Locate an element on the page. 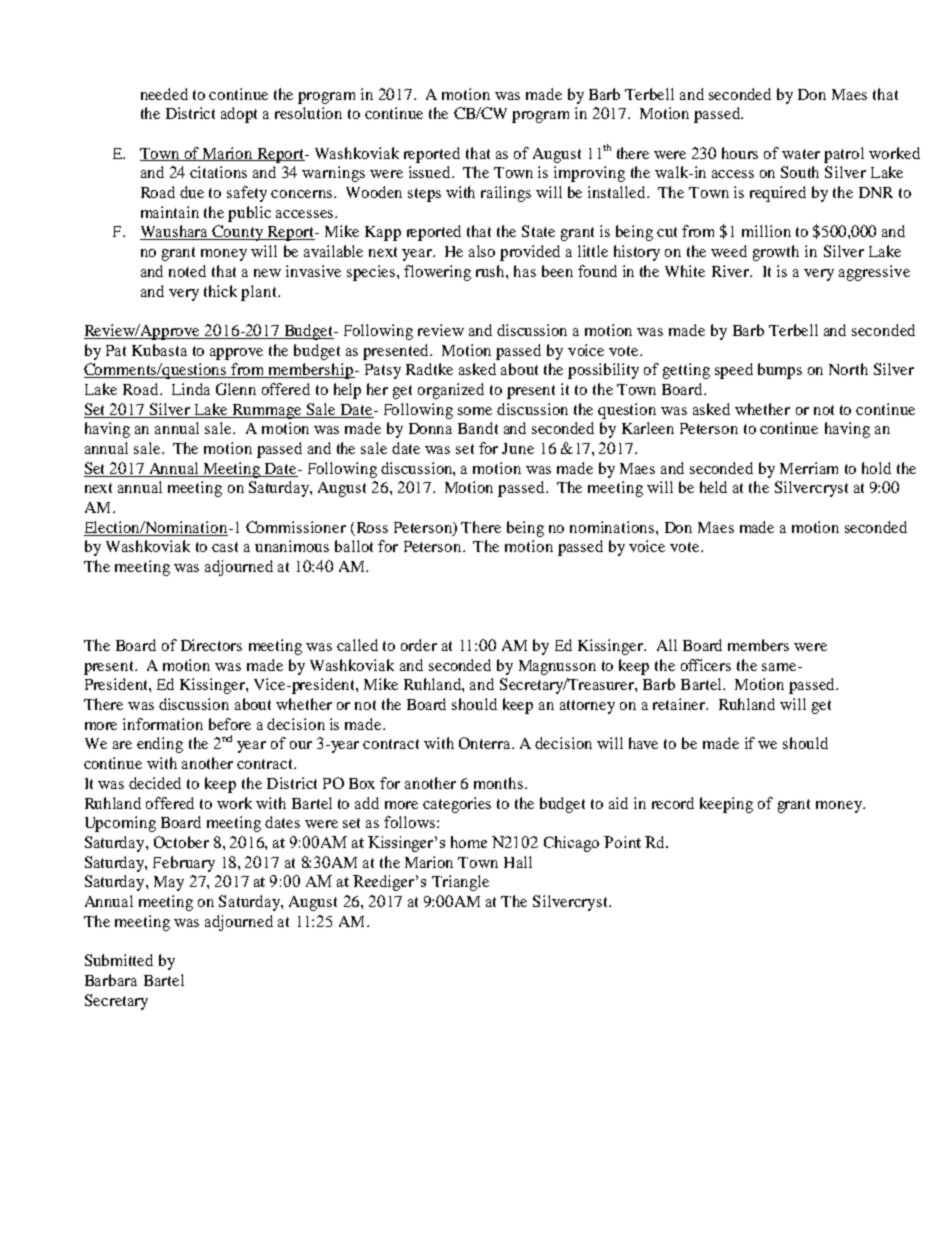 This image has height=1233, width=952. adopt is located at coordinates (239, 115).
